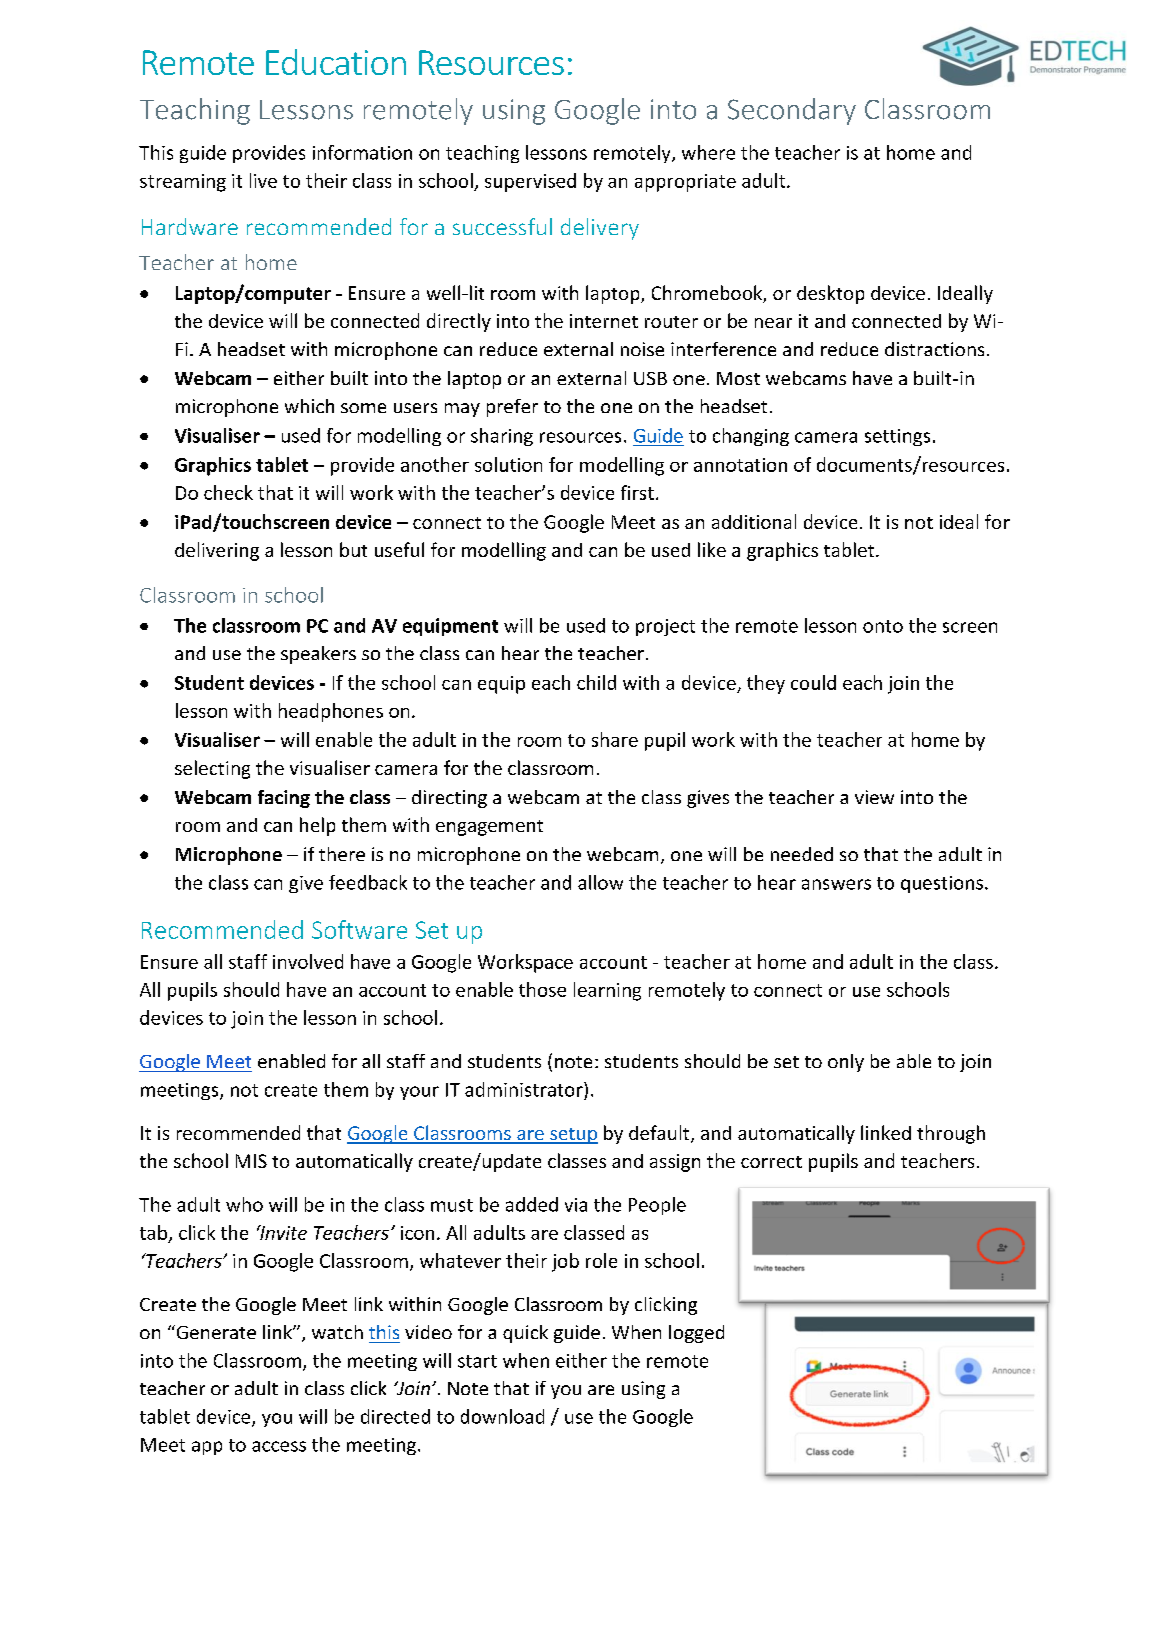 This document has height=1630, width=1152. What do you see at coordinates (336, 62) in the document?
I see `Education` at bounding box center [336, 62].
